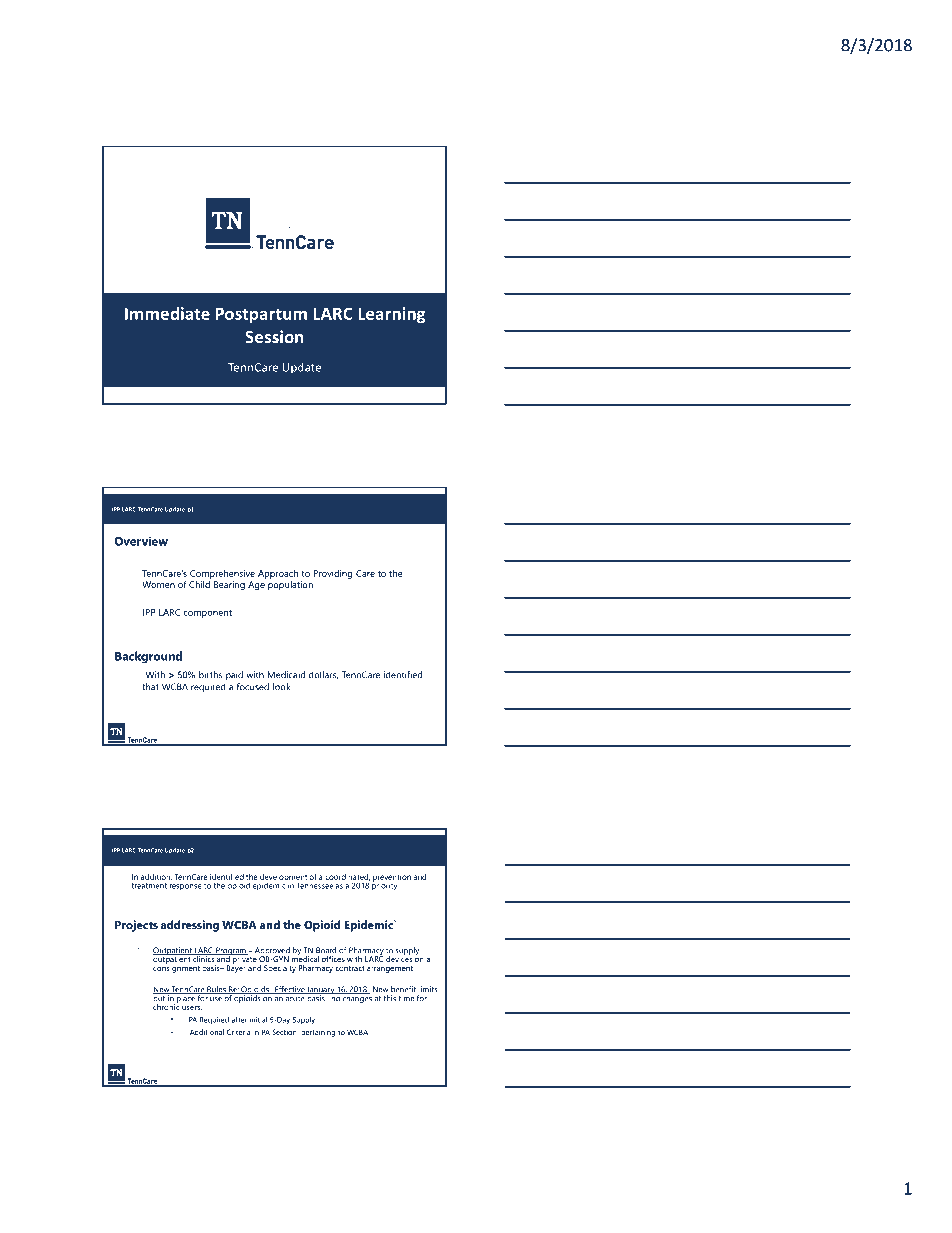 The height and width of the screenshot is (1233, 952). Describe the element at coordinates (392, 879) in the screenshot. I see `prevention` at that location.
